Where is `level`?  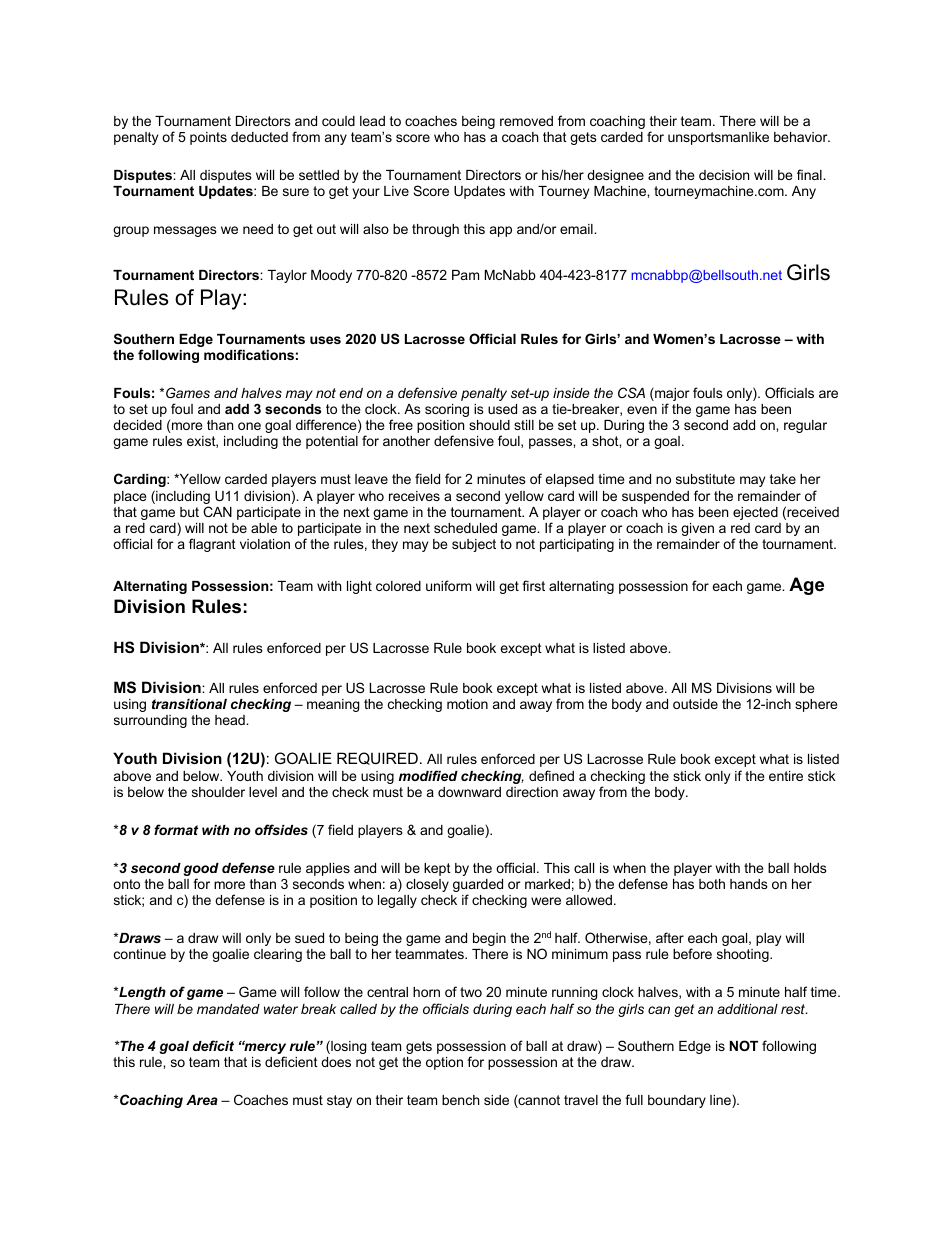 level is located at coordinates (263, 792).
